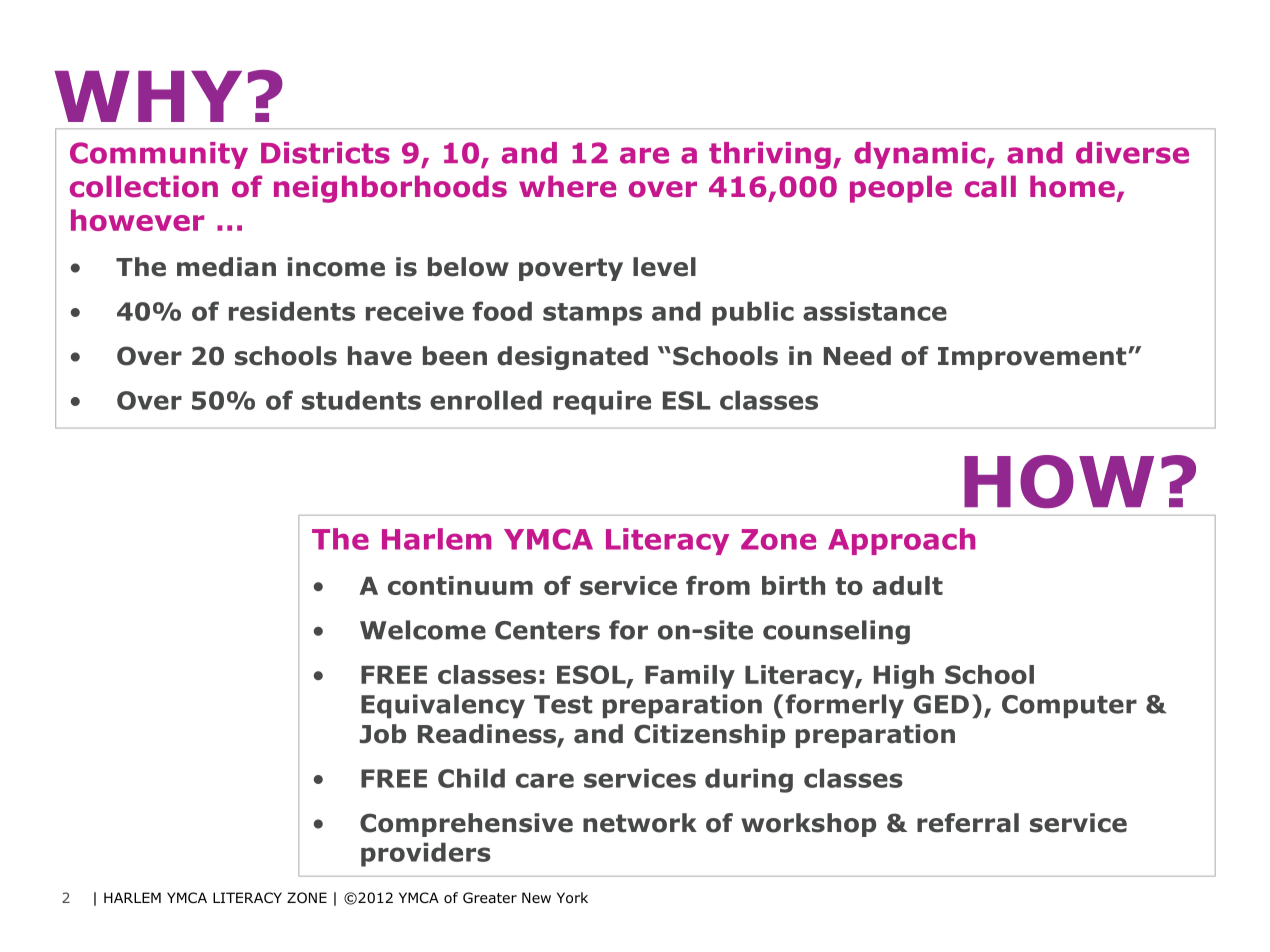  What do you see at coordinates (572, 358) in the image?
I see `designated` at bounding box center [572, 358].
